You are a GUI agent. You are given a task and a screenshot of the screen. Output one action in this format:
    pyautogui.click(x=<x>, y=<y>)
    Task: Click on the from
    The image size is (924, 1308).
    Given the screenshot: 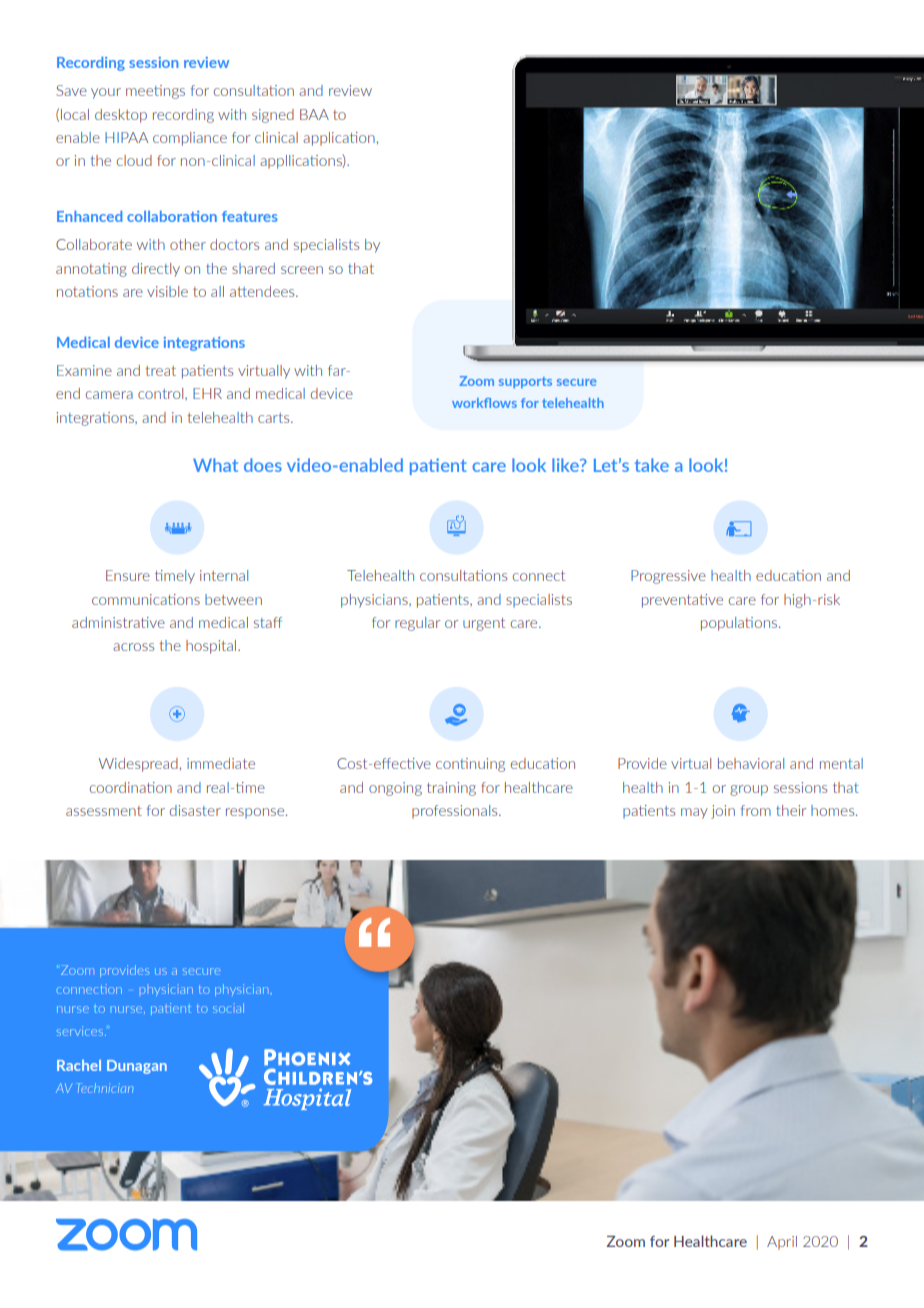 What is the action you would take?
    pyautogui.click(x=756, y=810)
